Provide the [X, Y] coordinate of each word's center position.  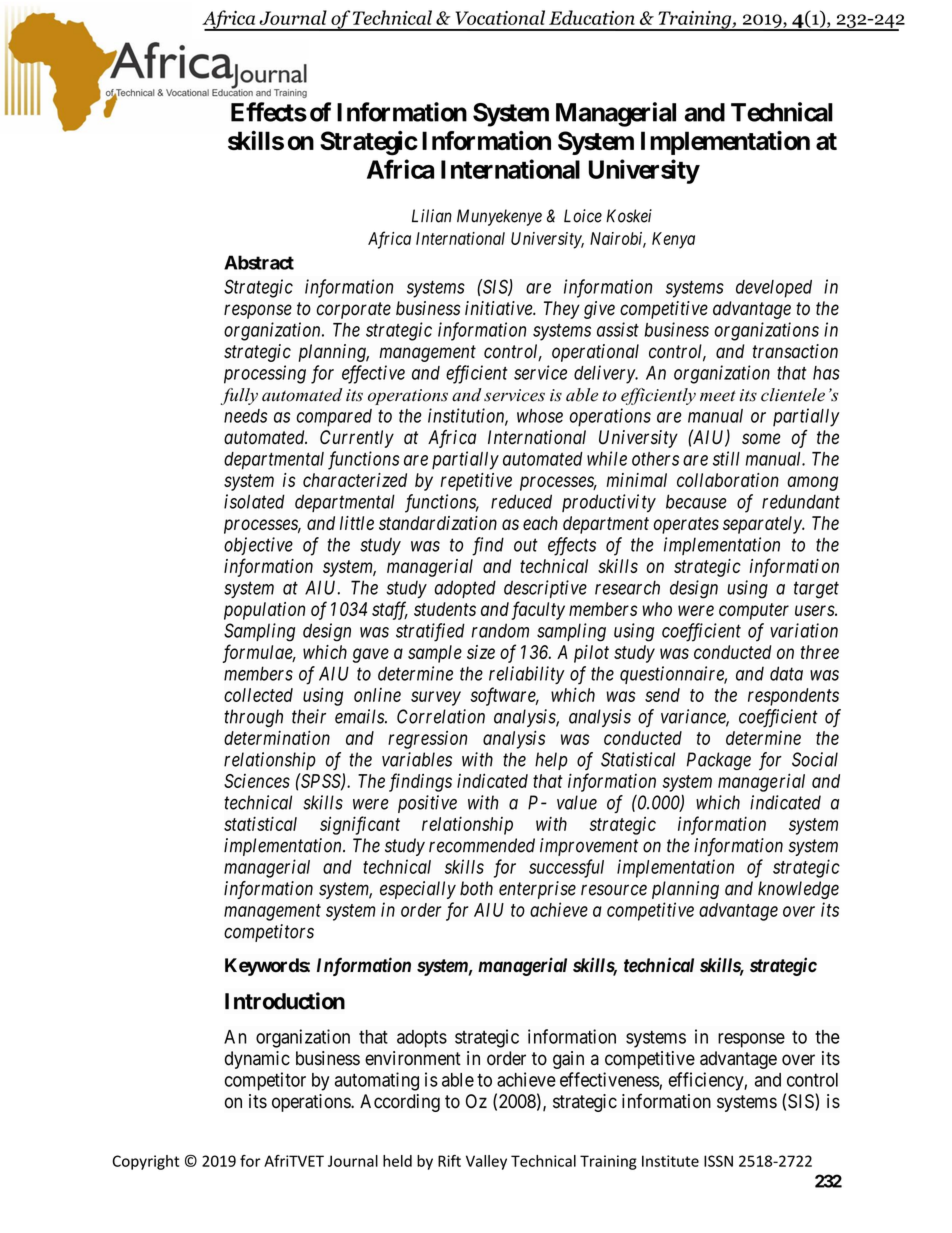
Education [592, 17]
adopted [465, 589]
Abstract [259, 262]
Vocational [500, 17]
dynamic [257, 1060]
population [264, 611]
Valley [486, 1162]
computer [754, 611]
